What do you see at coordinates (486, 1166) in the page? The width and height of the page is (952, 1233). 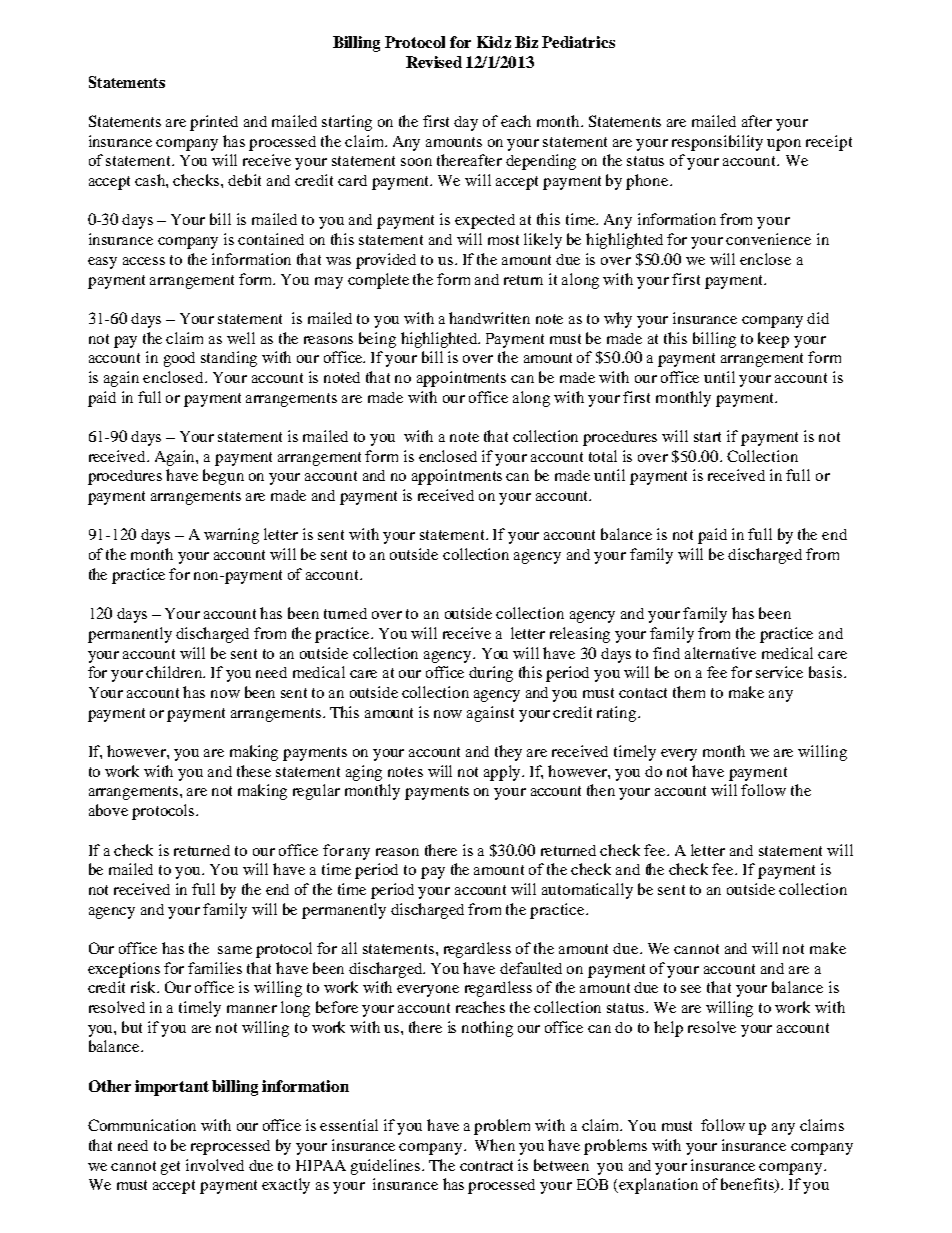 I see `contract` at bounding box center [486, 1166].
